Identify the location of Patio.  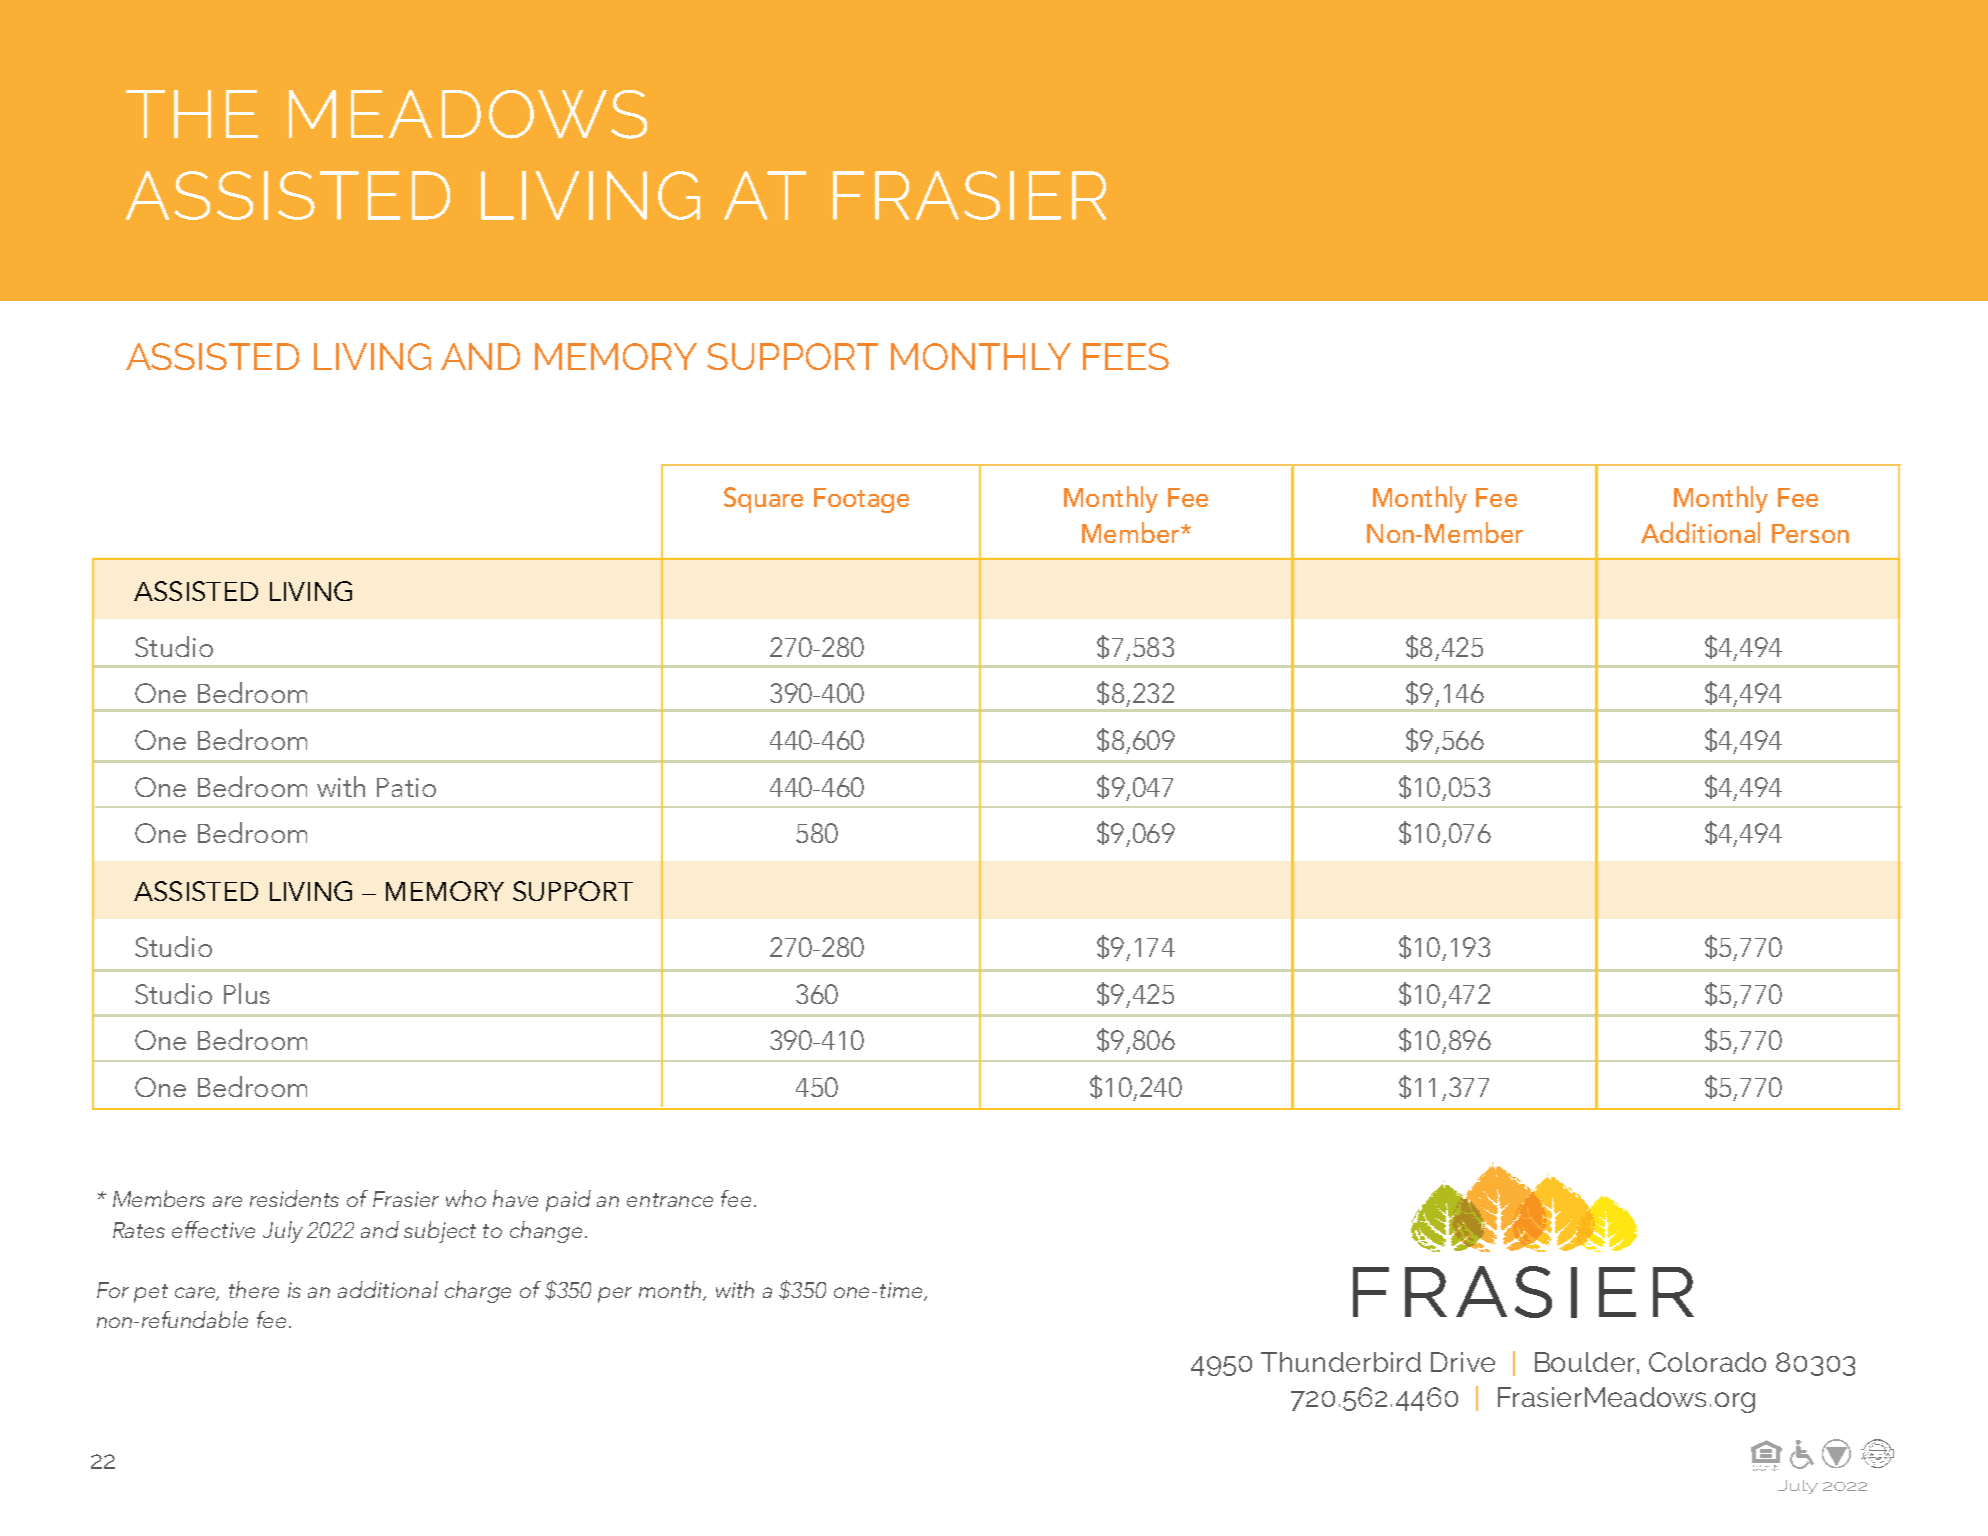
(406, 787).
